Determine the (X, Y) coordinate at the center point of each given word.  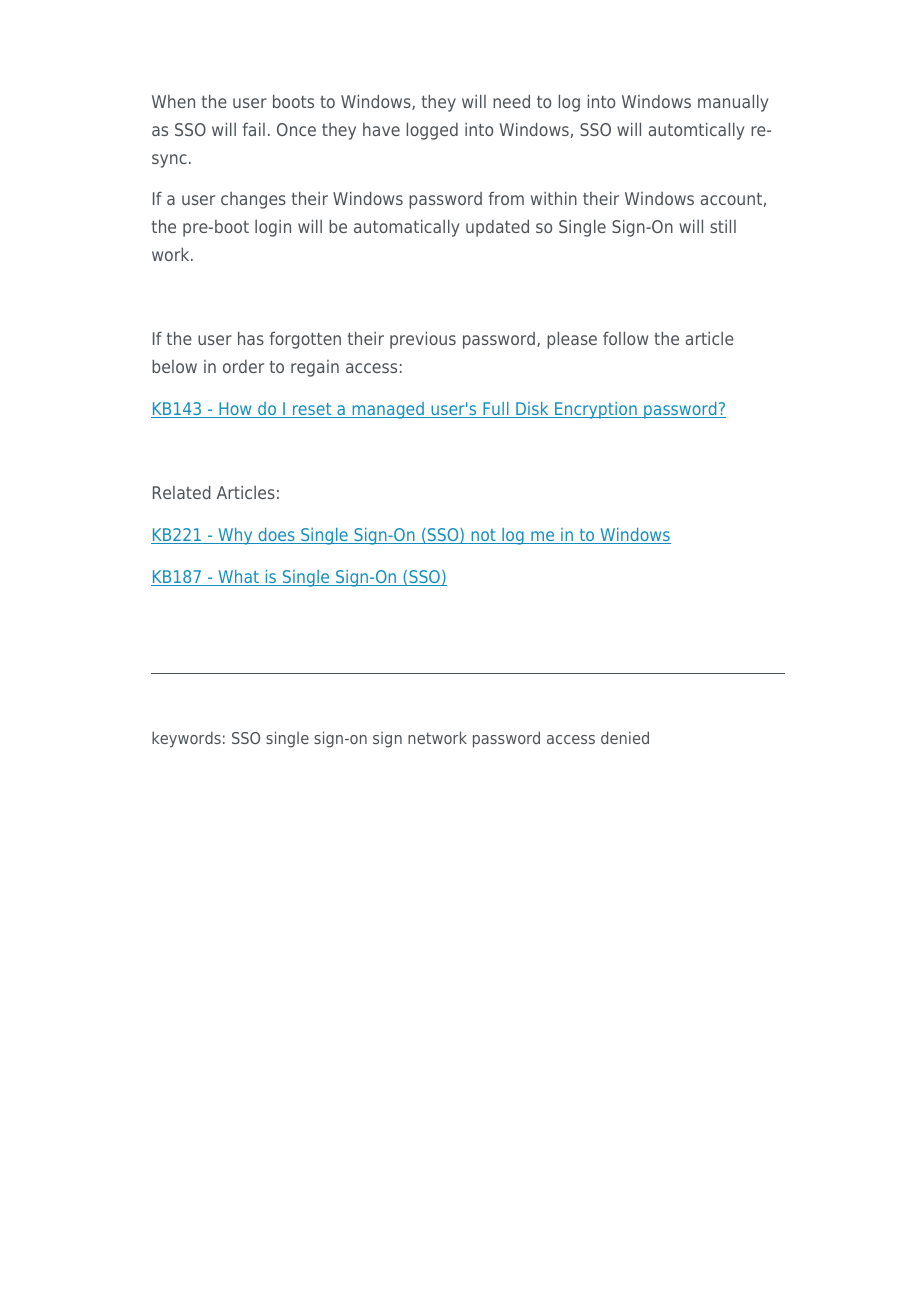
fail (254, 129)
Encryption (596, 410)
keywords (186, 739)
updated (497, 228)
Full (496, 410)
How (235, 410)
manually (733, 103)
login (273, 228)
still (723, 226)
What (238, 578)
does (276, 536)
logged (432, 131)
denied (625, 737)
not (483, 536)
